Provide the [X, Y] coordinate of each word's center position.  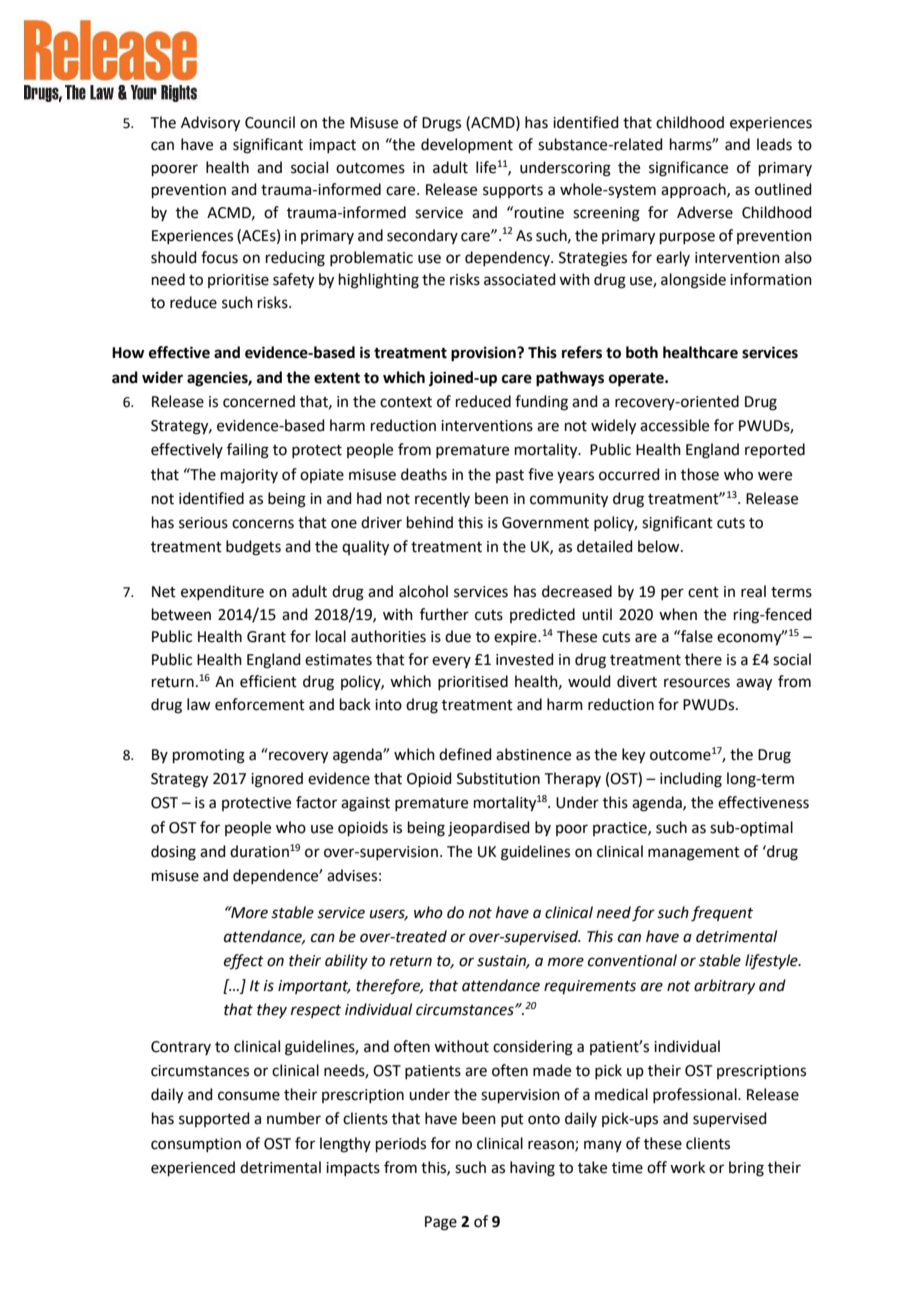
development [467, 145]
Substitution [498, 778]
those [700, 474]
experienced [193, 1168]
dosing [173, 853]
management [694, 854]
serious [203, 523]
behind [430, 522]
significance [688, 169]
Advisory [210, 124]
